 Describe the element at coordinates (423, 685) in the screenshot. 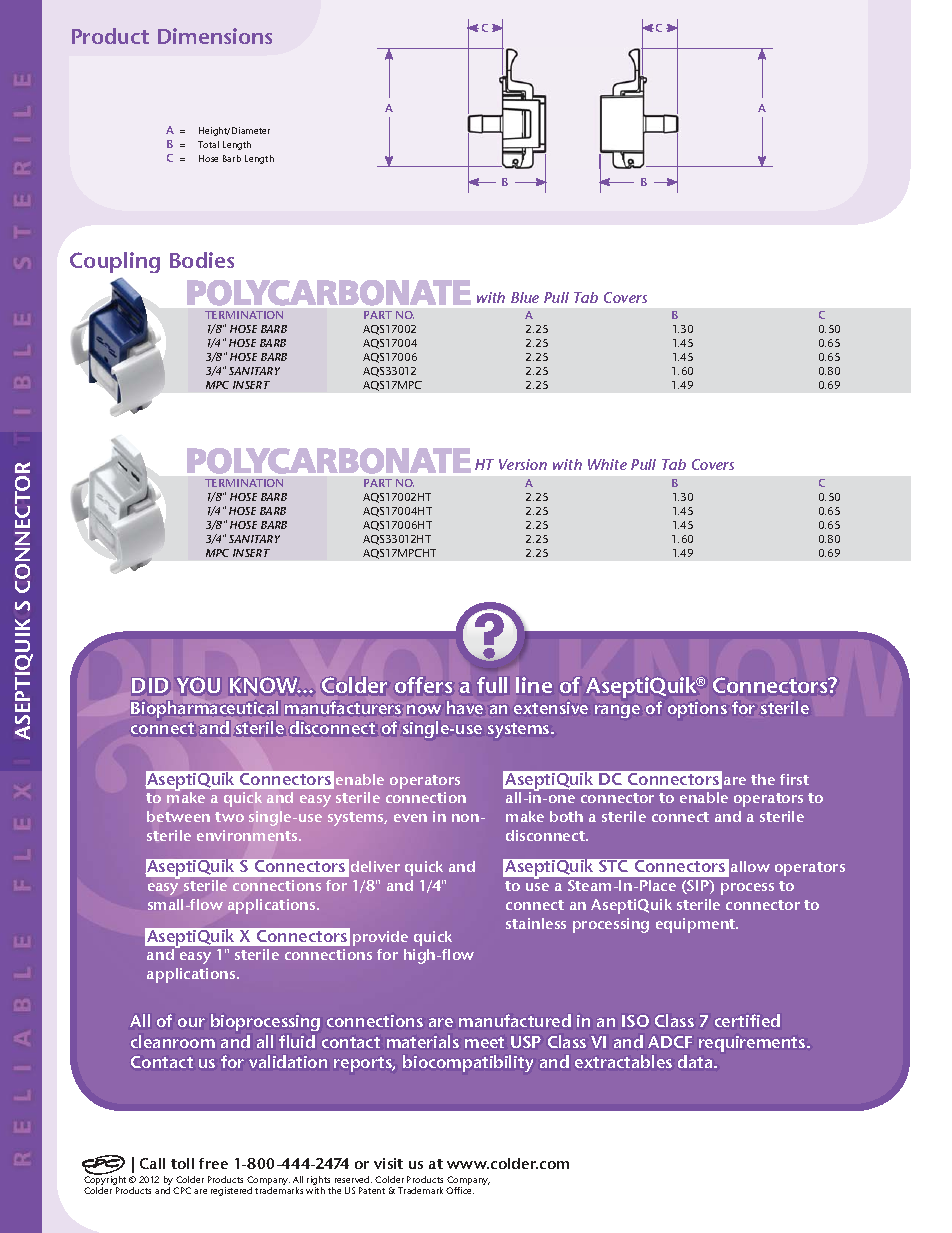

I see `offers` at that location.
